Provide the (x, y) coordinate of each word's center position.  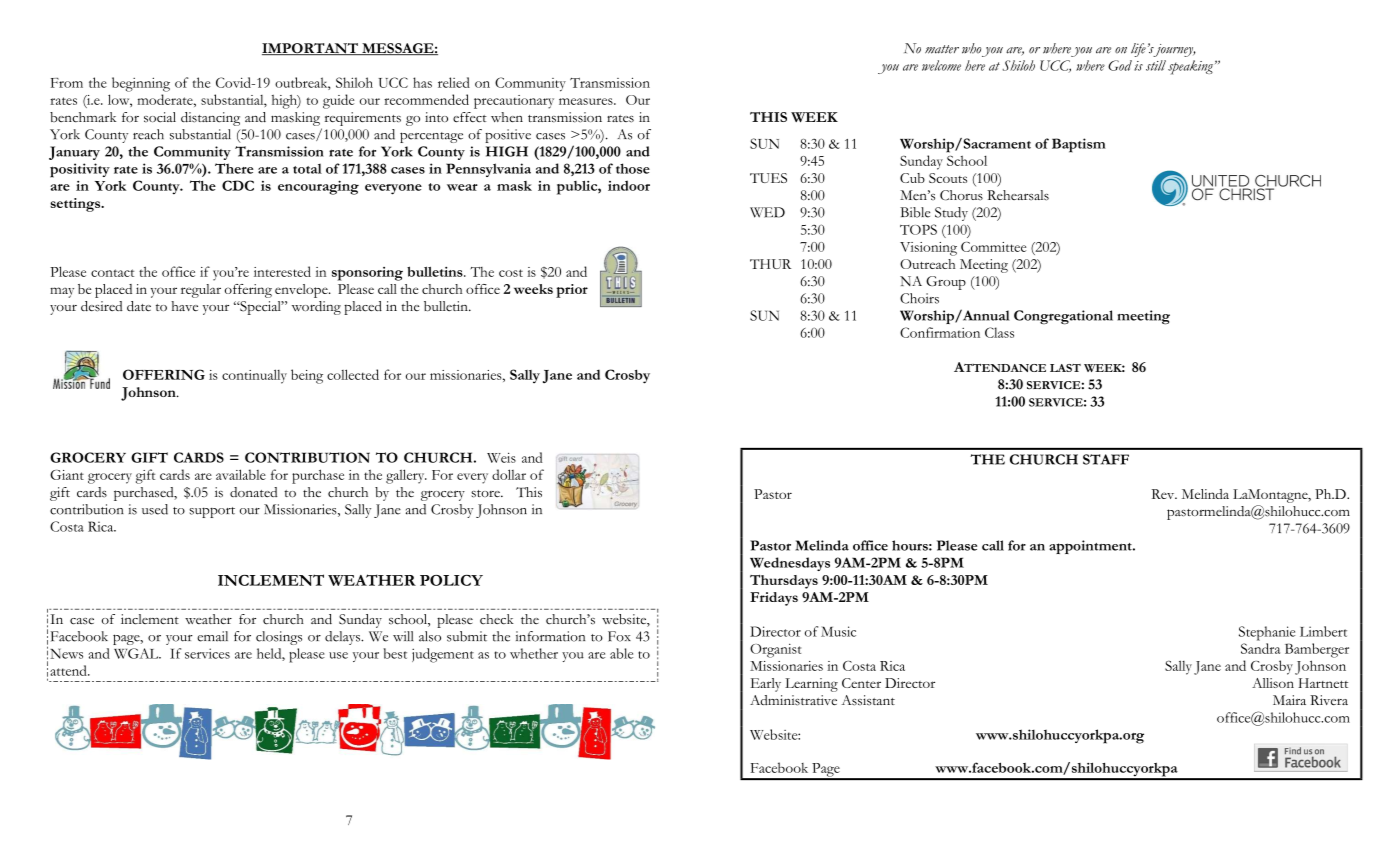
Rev (1164, 494)
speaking (1192, 67)
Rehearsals (1018, 195)
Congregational (1063, 317)
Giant (67, 475)
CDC (238, 185)
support (212, 512)
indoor (629, 185)
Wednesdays (790, 564)
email (212, 636)
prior (572, 291)
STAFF (1106, 459)
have (184, 306)
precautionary (514, 102)
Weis (501, 457)
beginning (141, 84)
